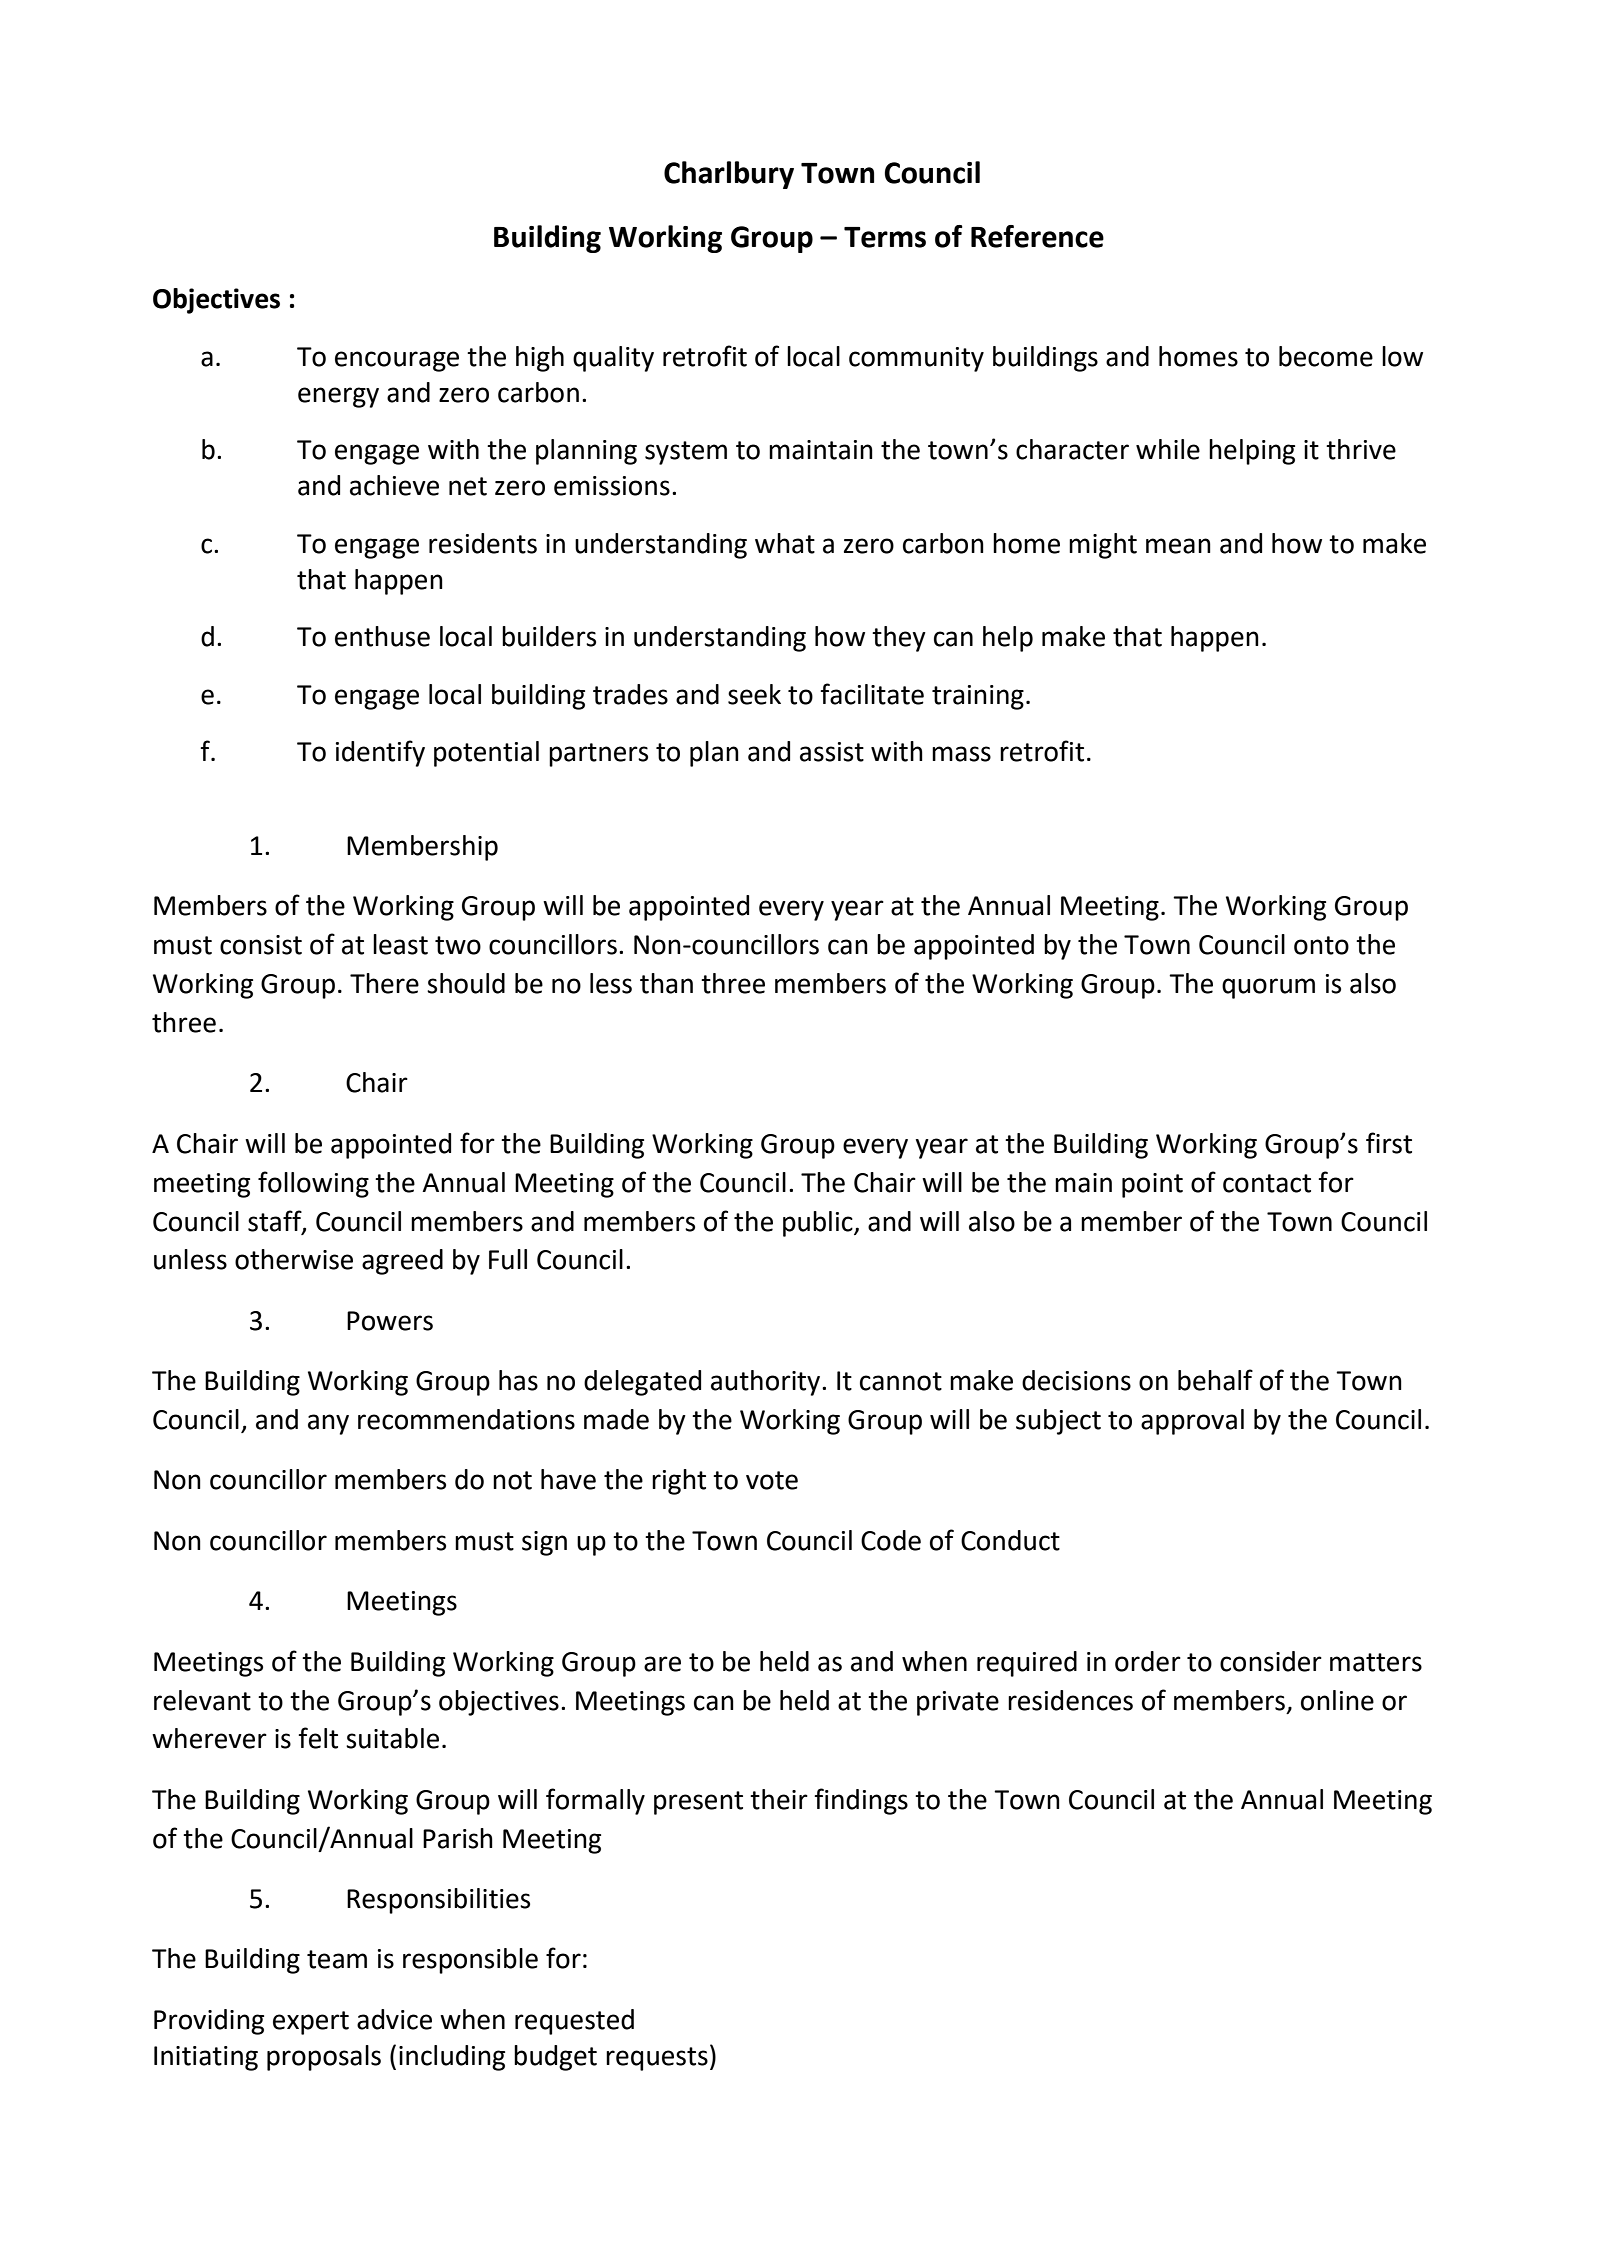  What do you see at coordinates (891, 1540) in the screenshot?
I see `Code` at bounding box center [891, 1540].
